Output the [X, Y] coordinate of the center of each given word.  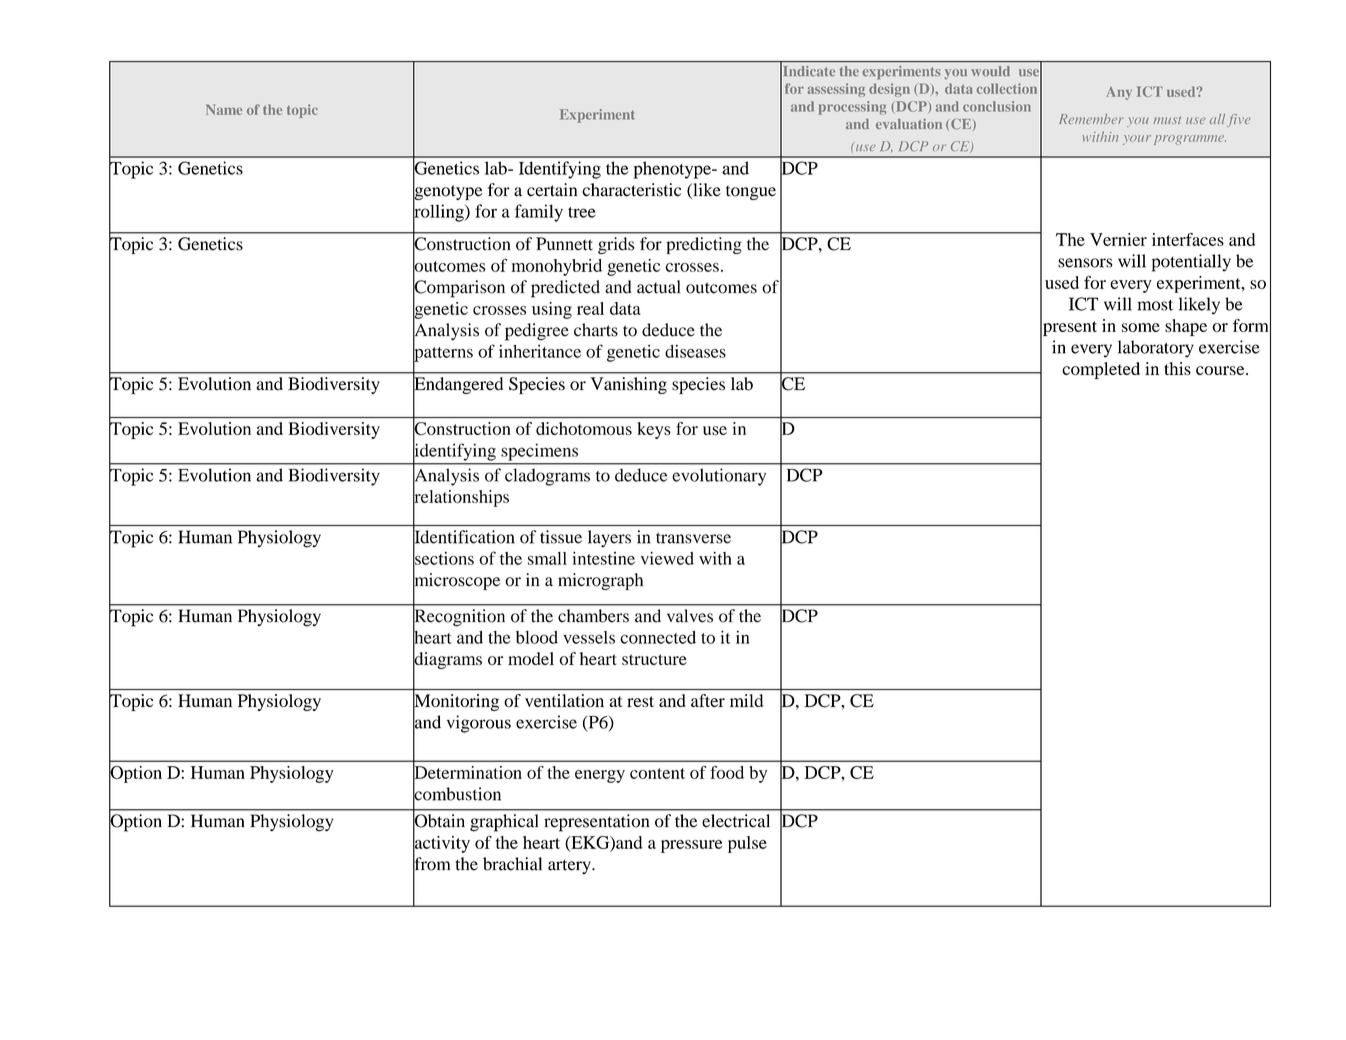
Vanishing [628, 385]
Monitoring [456, 702]
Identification [464, 537]
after [708, 700]
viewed [667, 558]
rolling [439, 213]
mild [746, 700]
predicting [704, 245]
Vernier [1118, 239]
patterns [443, 354]
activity [441, 844]
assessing [836, 90]
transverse [693, 538]
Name [224, 109]
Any [1119, 93]
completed [1101, 370]
